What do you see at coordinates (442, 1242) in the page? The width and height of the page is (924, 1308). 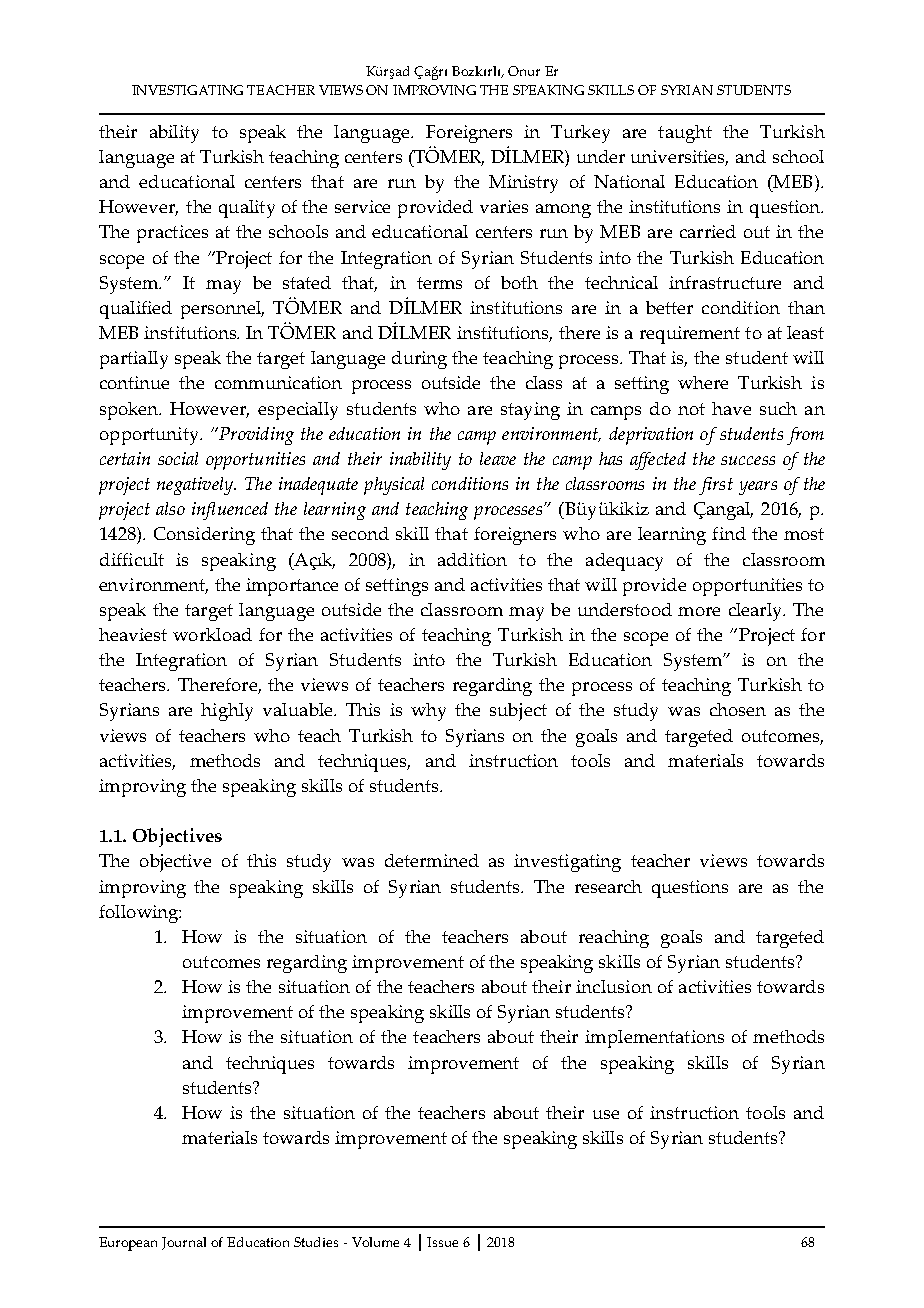 I see `Issue` at bounding box center [442, 1242].
